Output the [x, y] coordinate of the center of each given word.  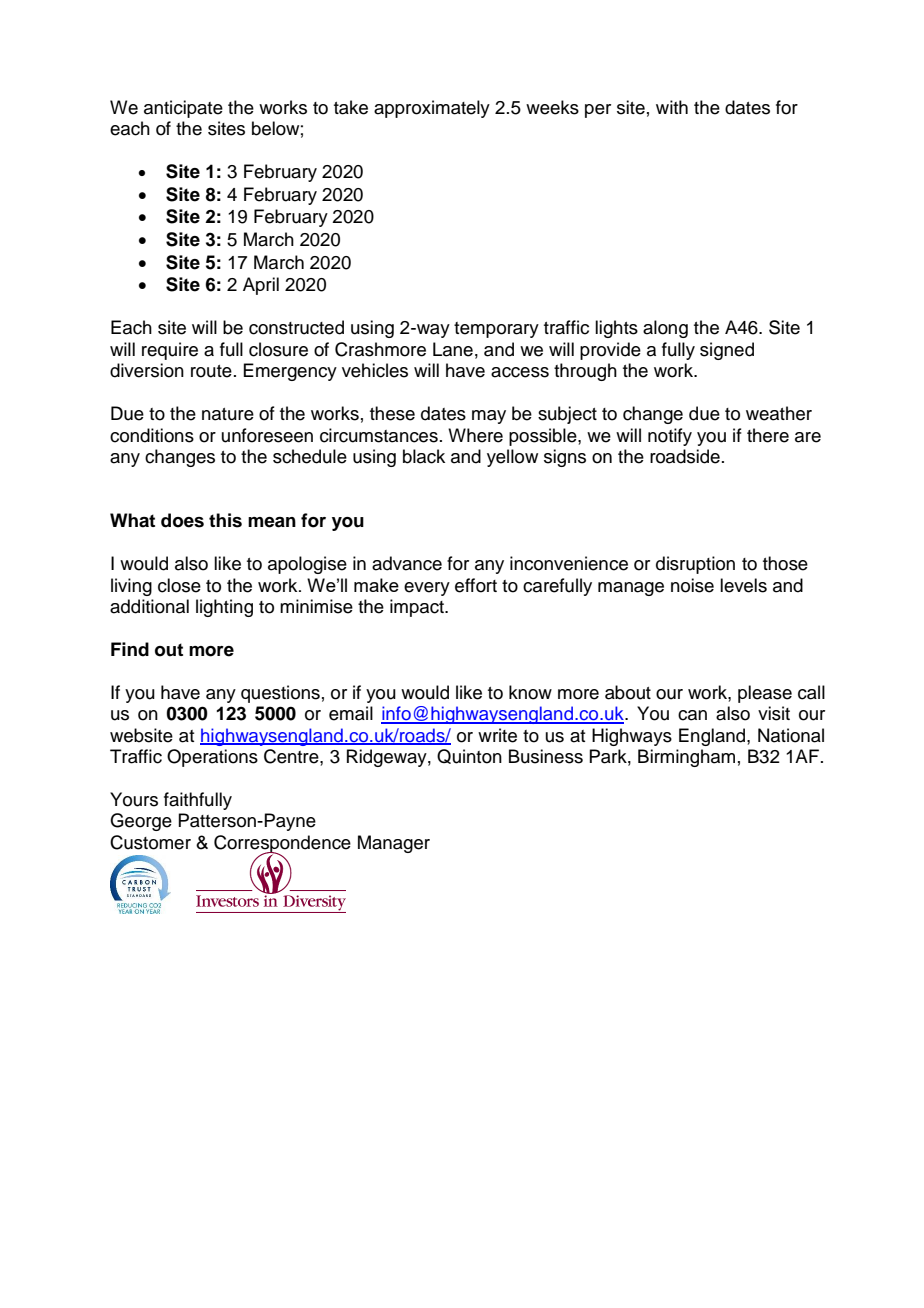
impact [418, 608]
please [765, 694]
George [141, 822]
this [225, 520]
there [768, 435]
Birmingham [686, 758]
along [665, 329]
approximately [432, 109]
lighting [224, 608]
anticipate [183, 109]
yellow [512, 458]
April [261, 286]
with [672, 107]
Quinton [469, 756]
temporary [496, 330]
